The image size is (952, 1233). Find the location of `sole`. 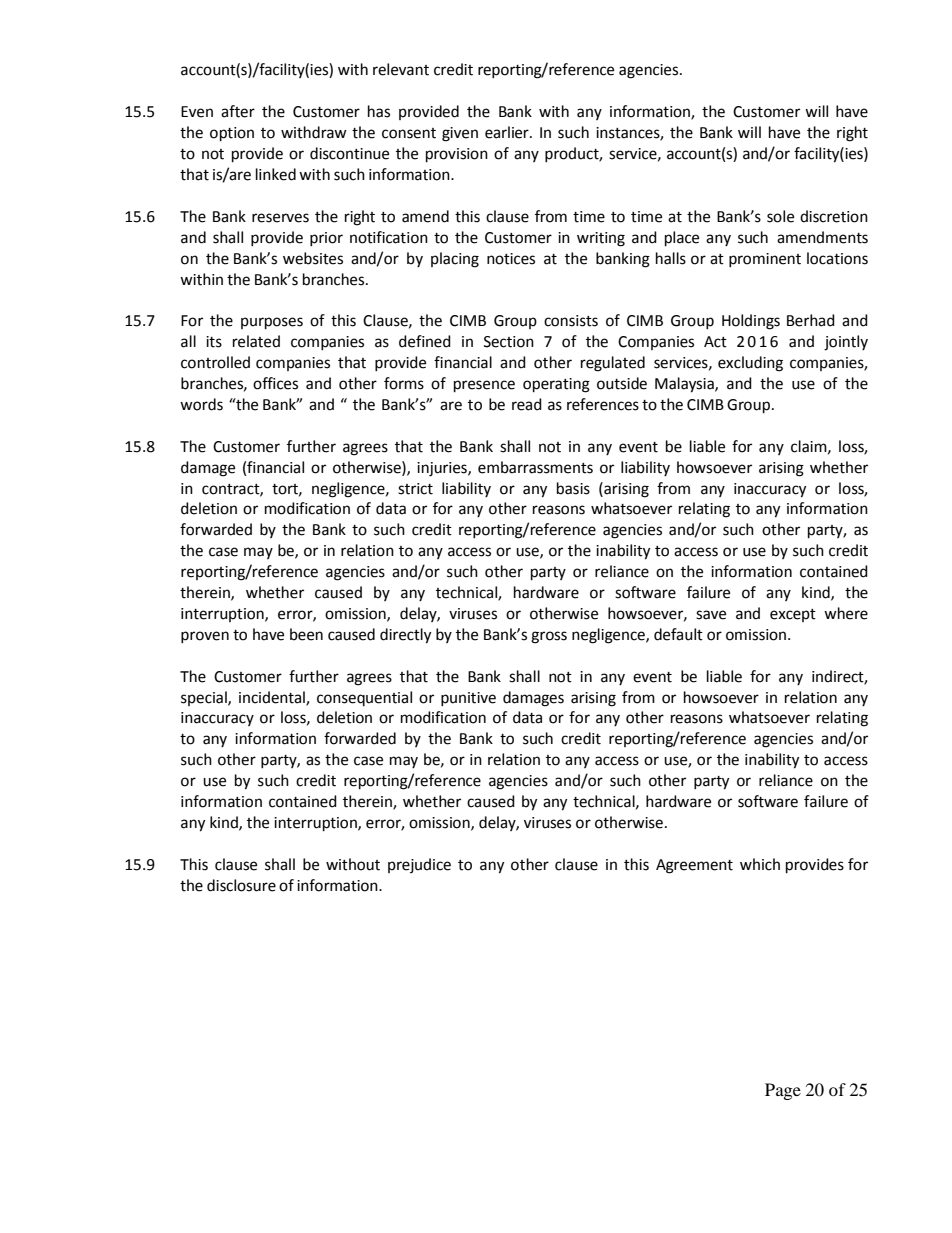

sole is located at coordinates (780, 216).
